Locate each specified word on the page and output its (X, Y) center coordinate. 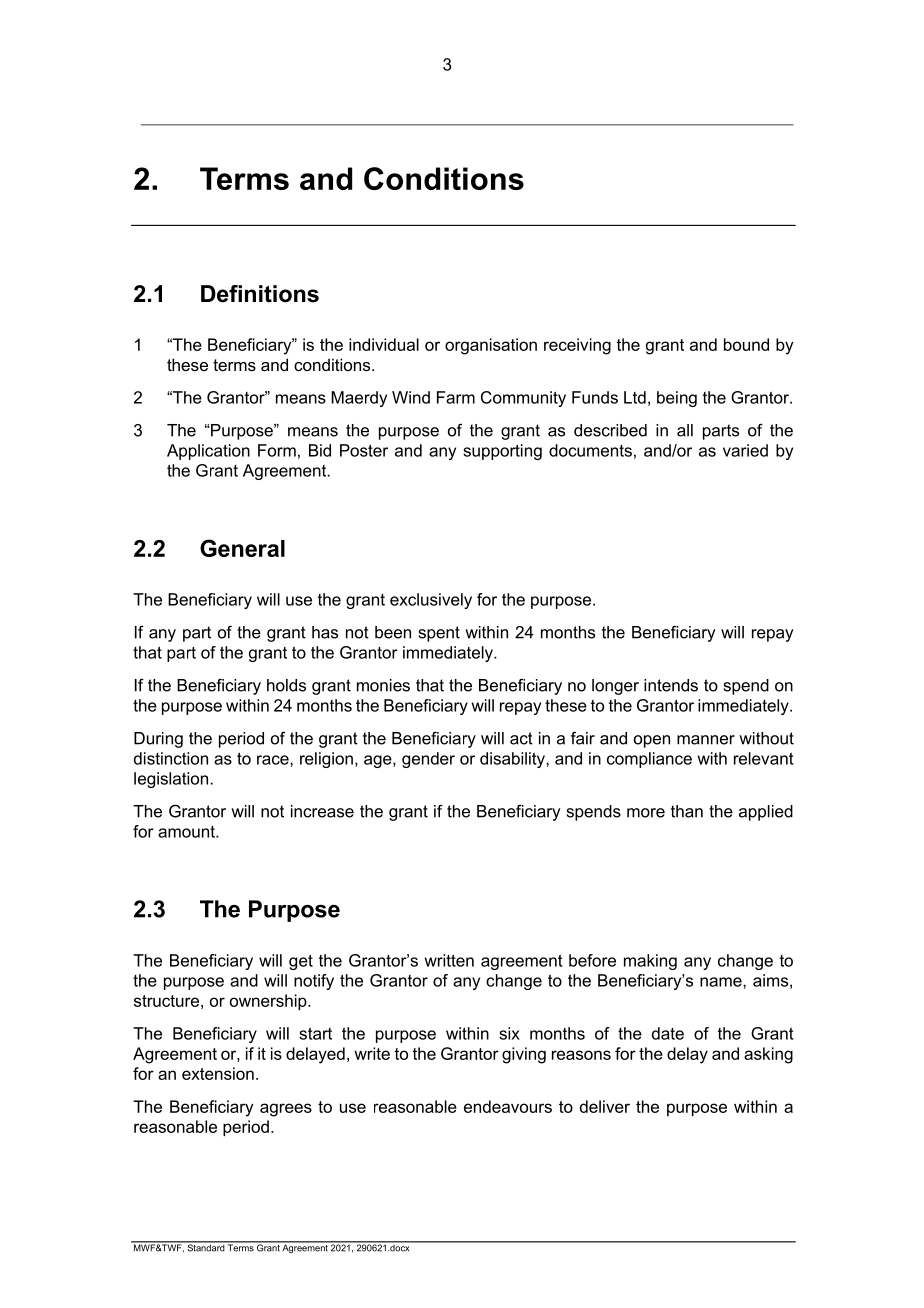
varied (745, 450)
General (242, 548)
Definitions (260, 294)
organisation (491, 346)
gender (428, 760)
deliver (605, 1106)
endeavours (508, 1106)
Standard (205, 1247)
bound (746, 344)
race (274, 760)
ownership (269, 1002)
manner (706, 740)
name (722, 982)
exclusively (431, 601)
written (449, 960)
